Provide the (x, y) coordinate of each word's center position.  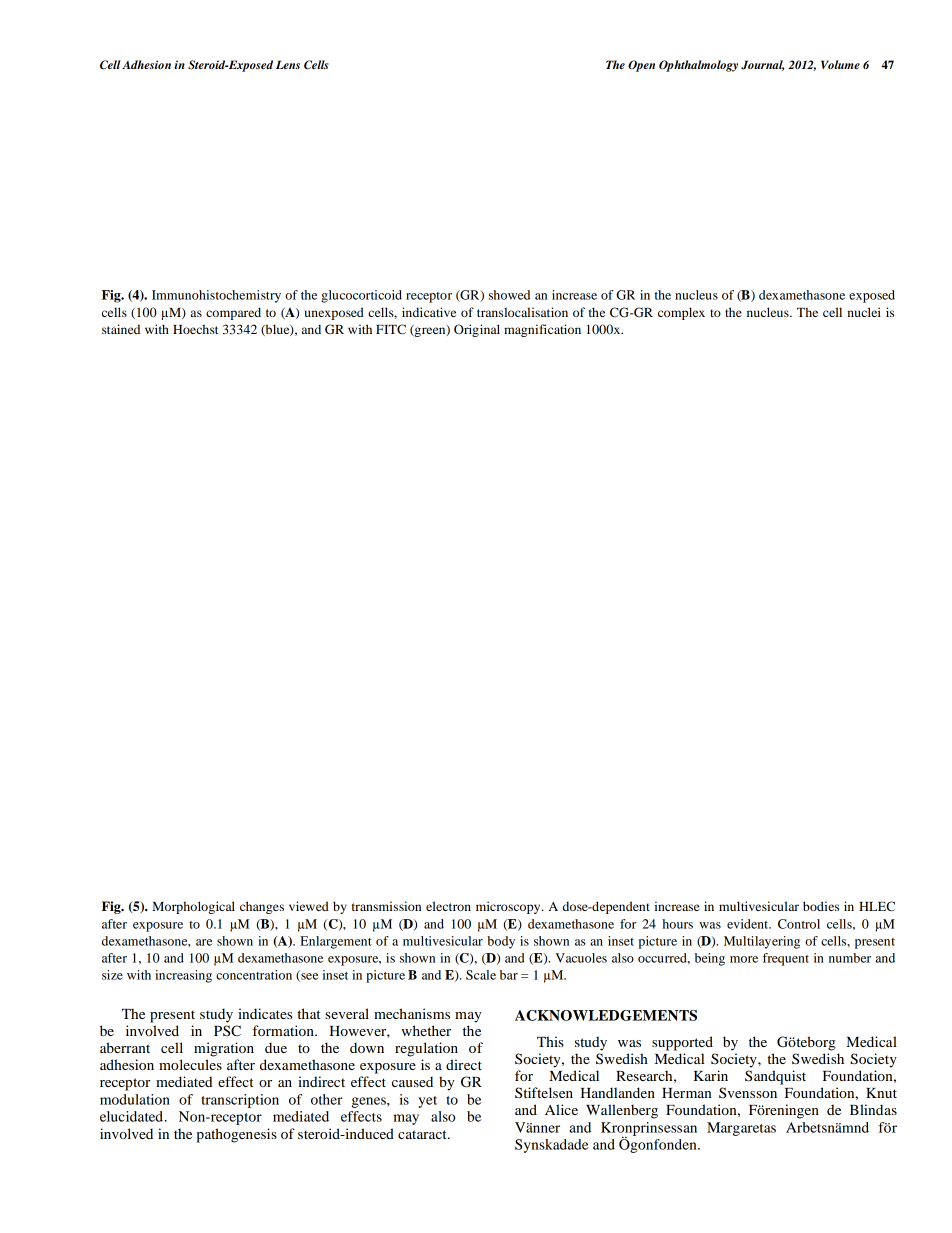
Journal (762, 65)
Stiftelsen (544, 1092)
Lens (288, 64)
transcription (240, 1101)
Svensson (748, 1092)
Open (641, 66)
